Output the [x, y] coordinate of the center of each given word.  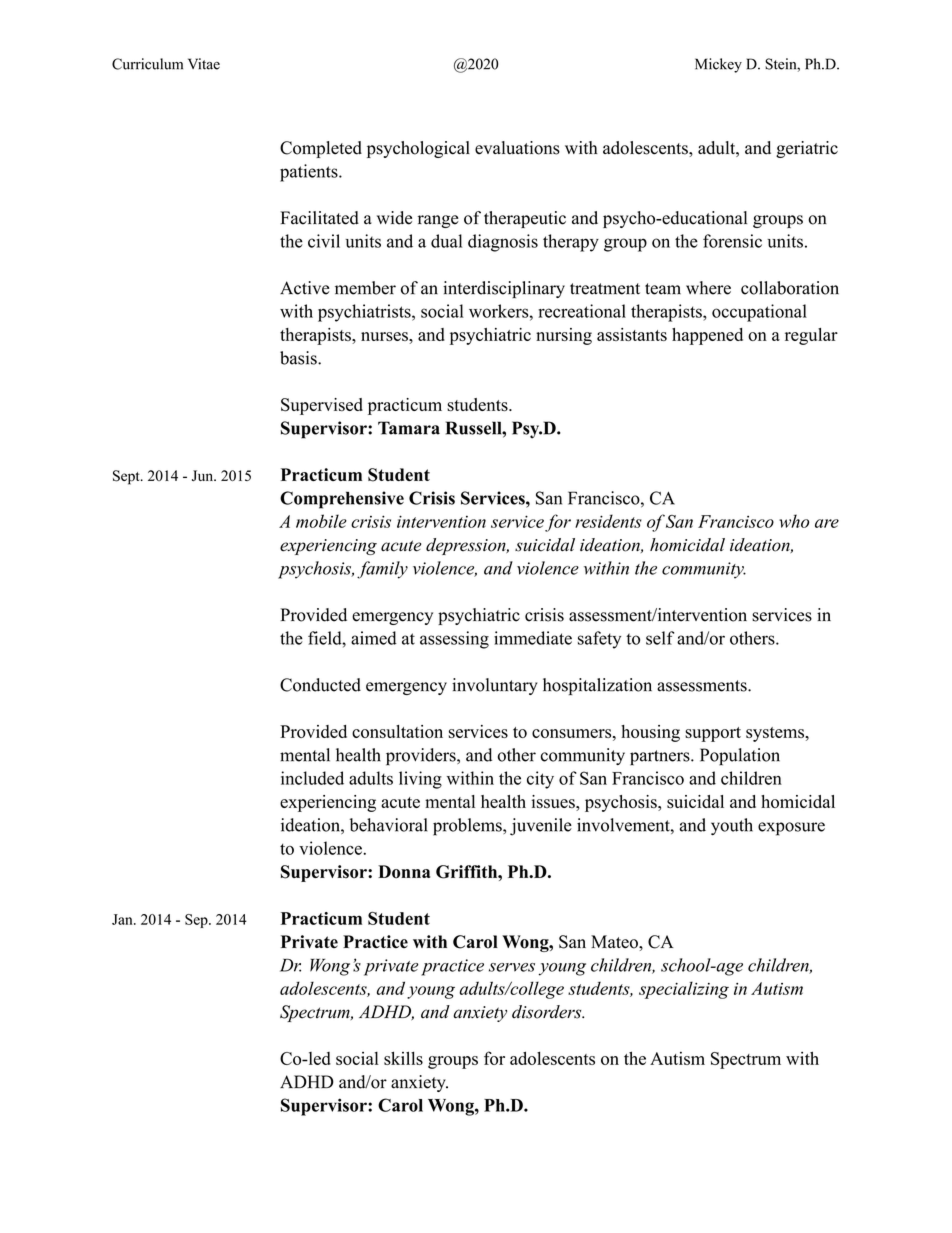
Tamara [409, 428]
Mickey [718, 65]
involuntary [495, 686]
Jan [123, 919]
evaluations [517, 148]
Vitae [204, 64]
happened [707, 336]
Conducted [320, 685]
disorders [548, 1012]
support [713, 734]
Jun [204, 475]
